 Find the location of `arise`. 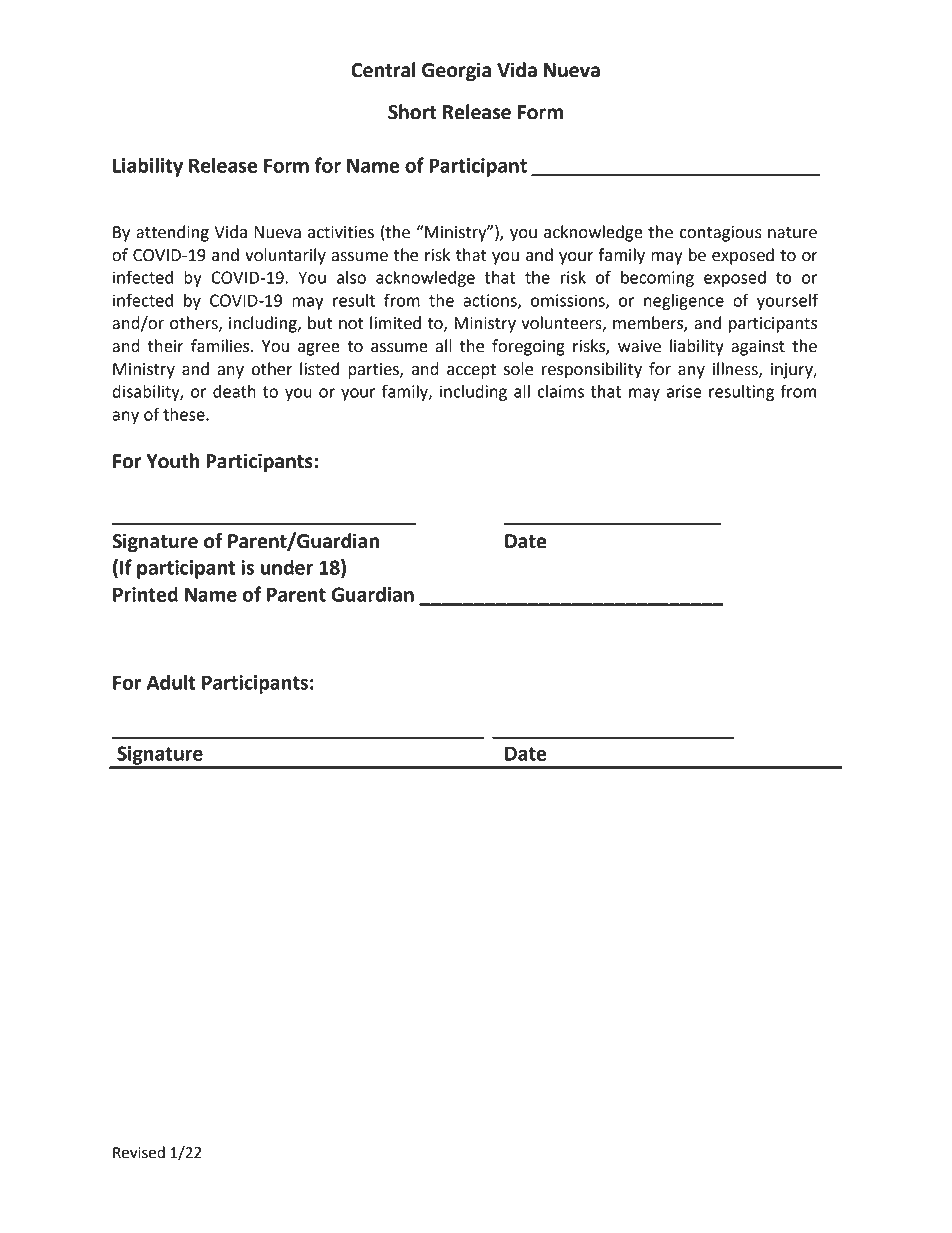

arise is located at coordinates (684, 391).
